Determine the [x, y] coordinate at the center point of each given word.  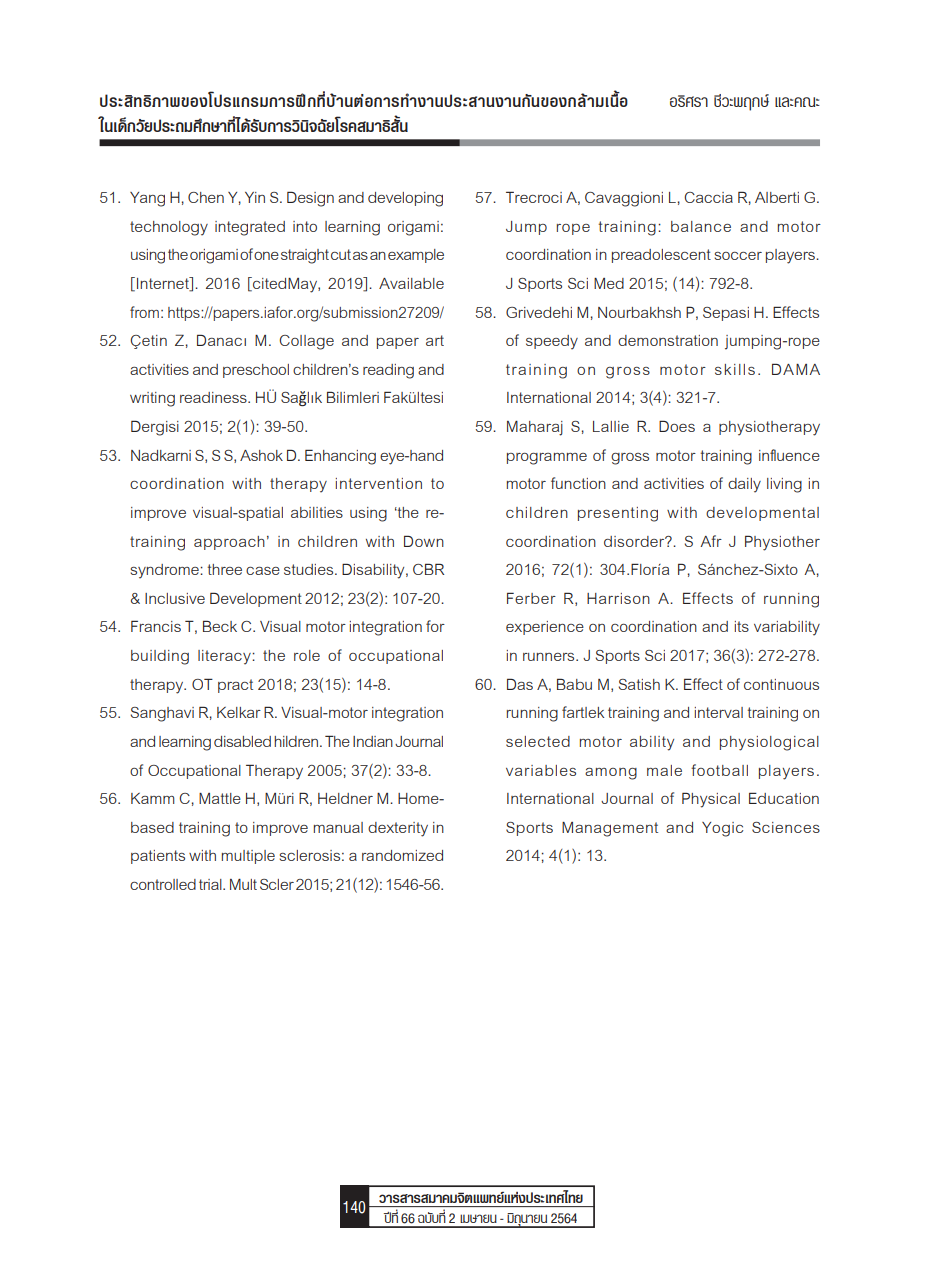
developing [405, 199]
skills [735, 369]
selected [538, 741]
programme [547, 459]
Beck [220, 626]
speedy [552, 342]
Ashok [261, 455]
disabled [242, 741]
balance [701, 226]
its [742, 626]
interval [719, 712]
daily [744, 485]
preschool [256, 371]
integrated [250, 228]
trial [211, 884]
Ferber [531, 598]
